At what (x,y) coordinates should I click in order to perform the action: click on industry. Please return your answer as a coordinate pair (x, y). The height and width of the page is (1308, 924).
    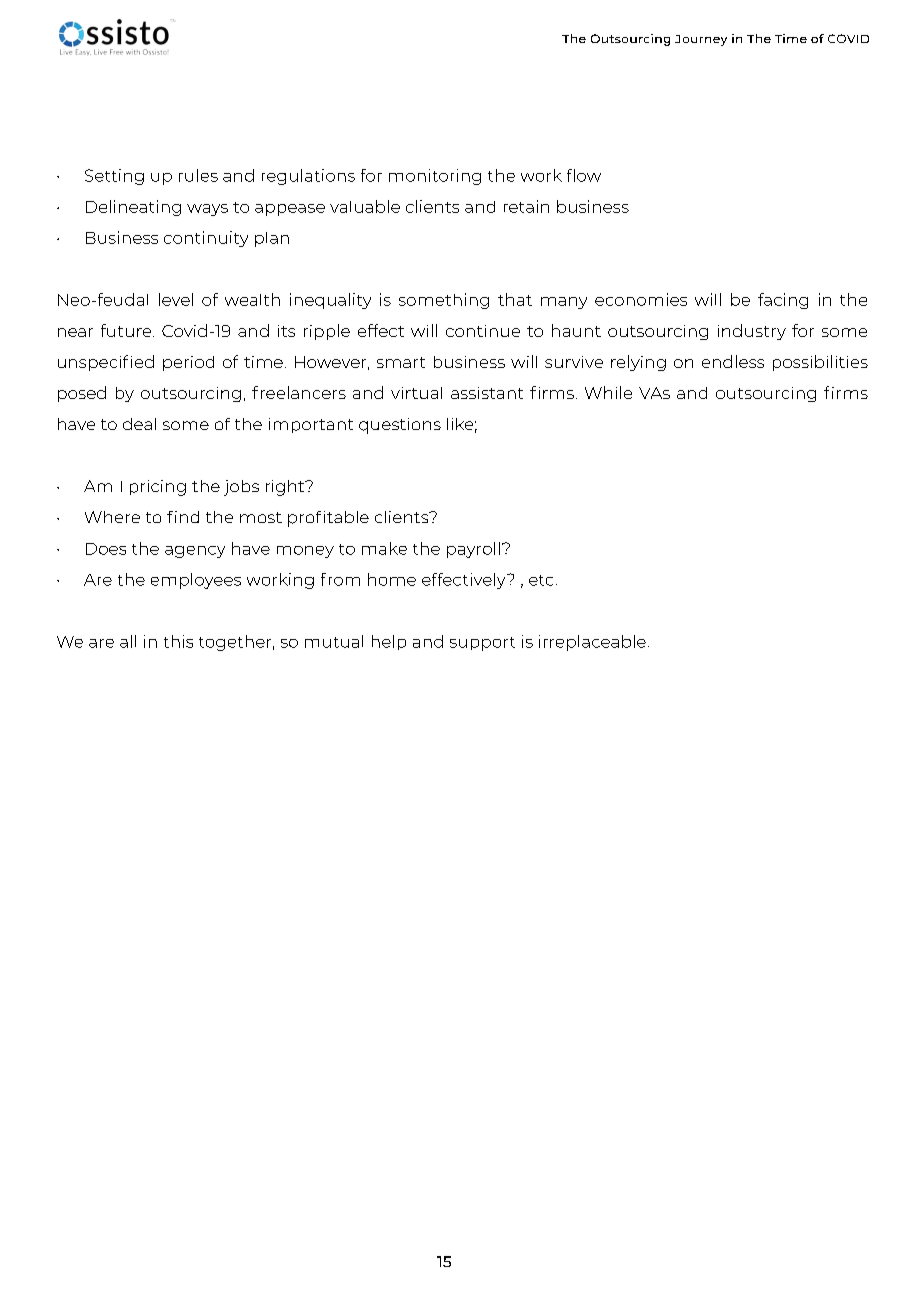
    Looking at the image, I should click on (752, 332).
